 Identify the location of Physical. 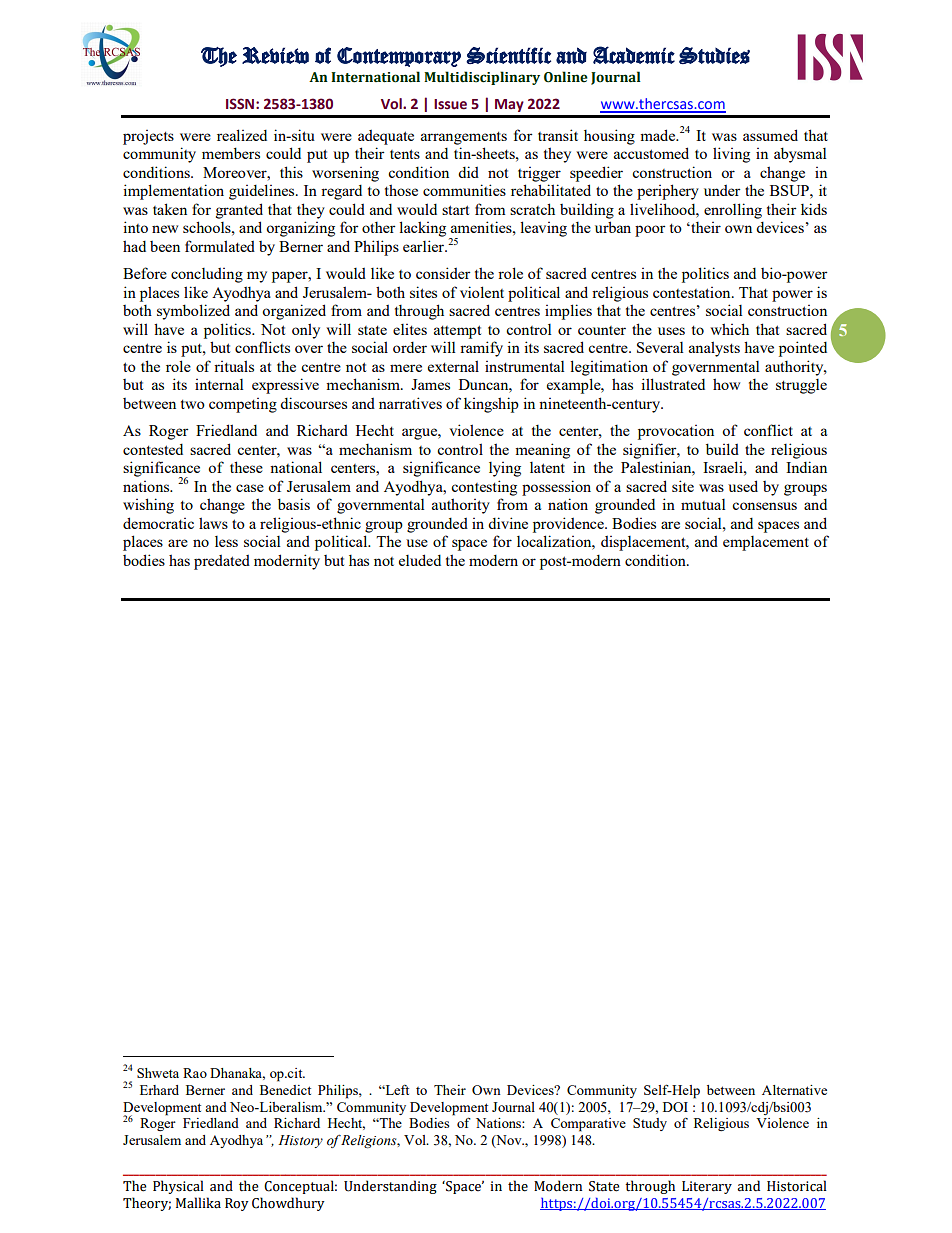
(178, 1187).
